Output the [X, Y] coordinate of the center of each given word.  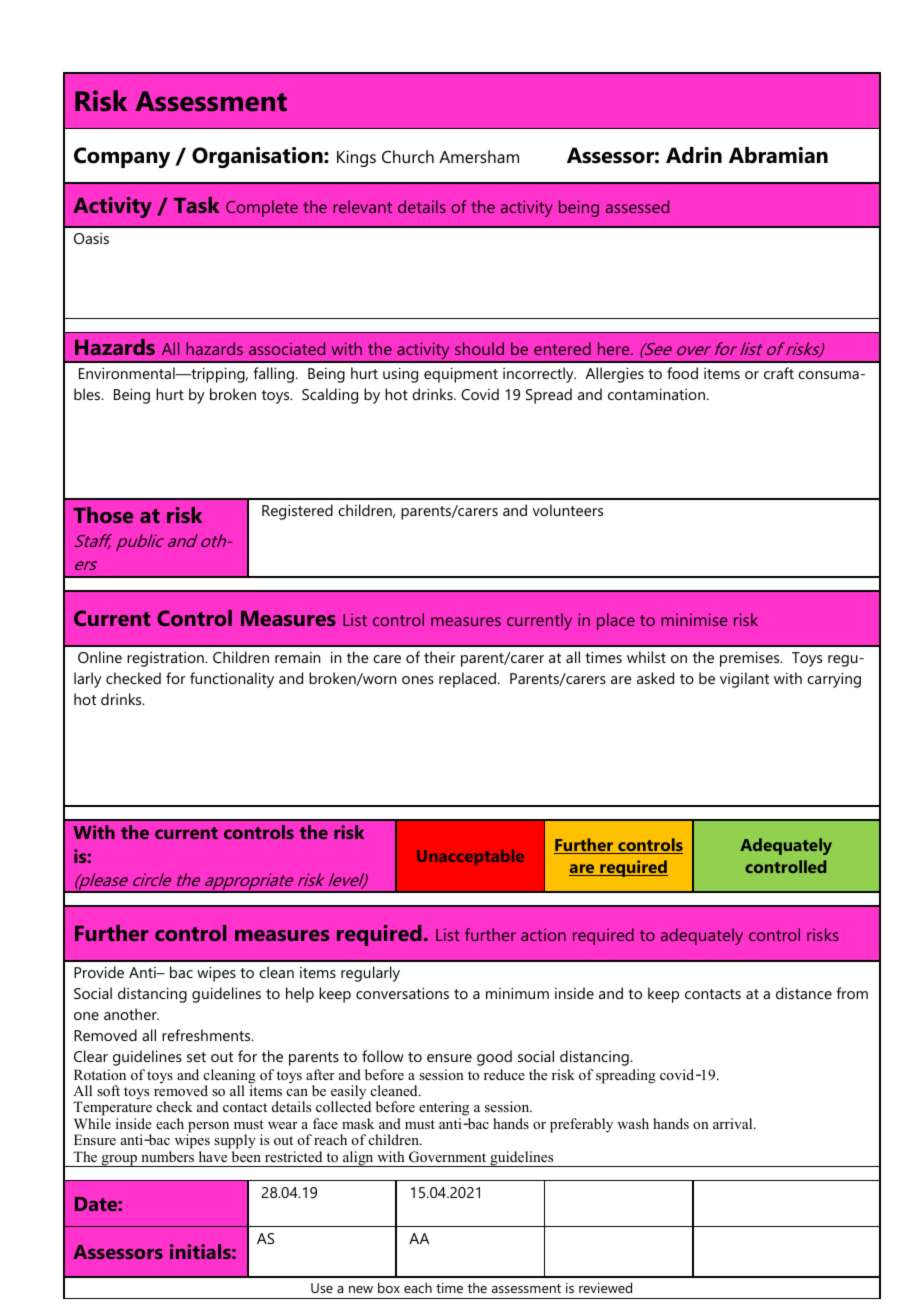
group [119, 1161]
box [389, 1287]
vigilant [744, 680]
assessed [637, 206]
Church [408, 156]
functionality [232, 680]
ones [418, 680]
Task [196, 205]
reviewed [605, 1287]
